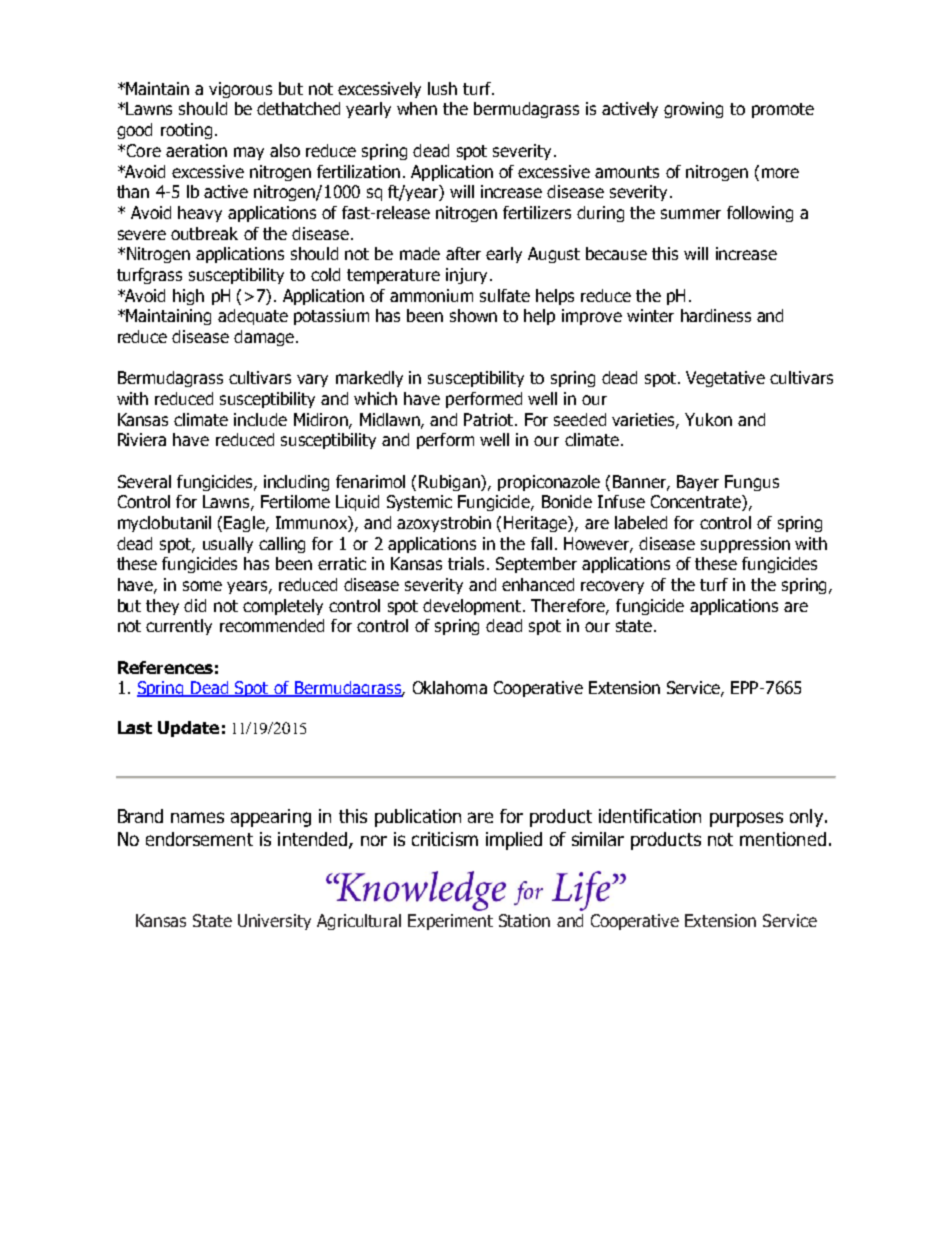 The image size is (952, 1233). Describe the element at coordinates (186, 131) in the screenshot. I see `rooting` at that location.
